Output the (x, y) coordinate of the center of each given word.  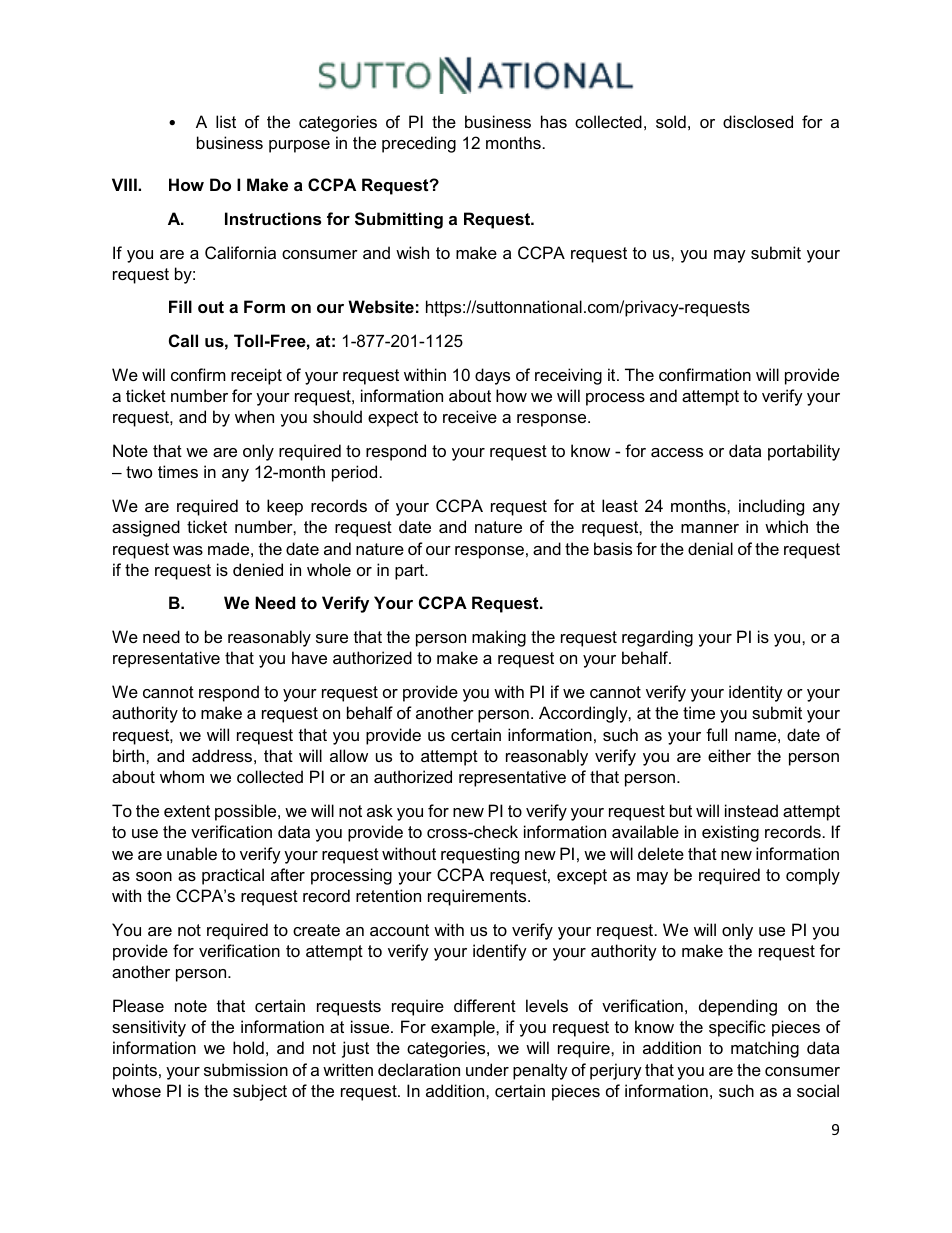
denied (258, 569)
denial (710, 548)
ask (380, 810)
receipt (256, 376)
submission (246, 1069)
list (226, 121)
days (492, 376)
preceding (419, 144)
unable (192, 853)
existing (730, 833)
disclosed (758, 121)
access (677, 452)
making (499, 638)
